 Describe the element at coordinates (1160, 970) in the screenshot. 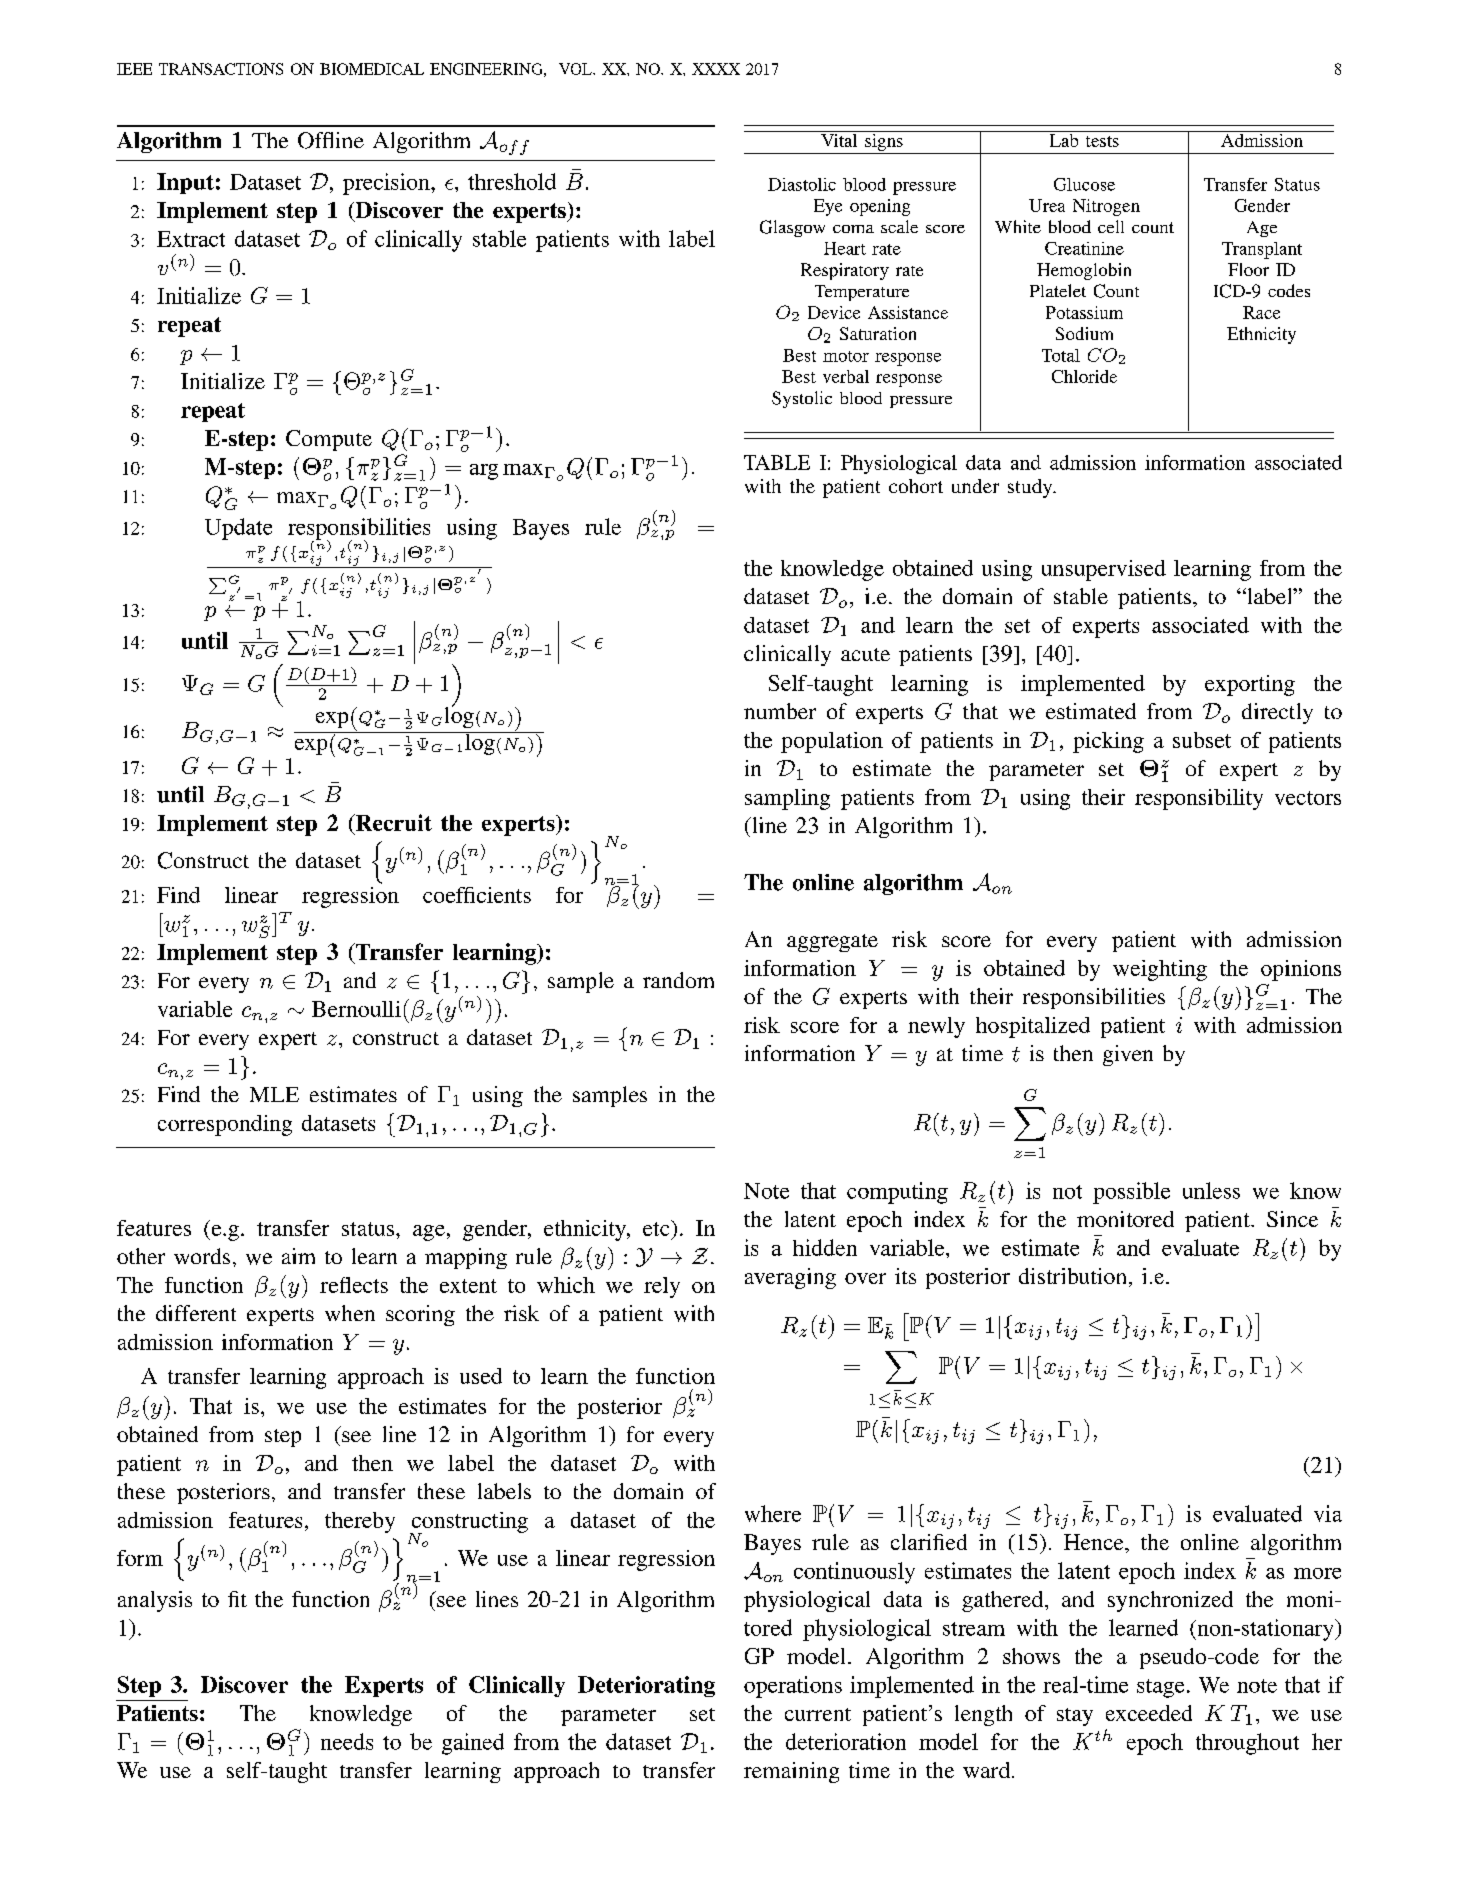

I see `weighting` at that location.
